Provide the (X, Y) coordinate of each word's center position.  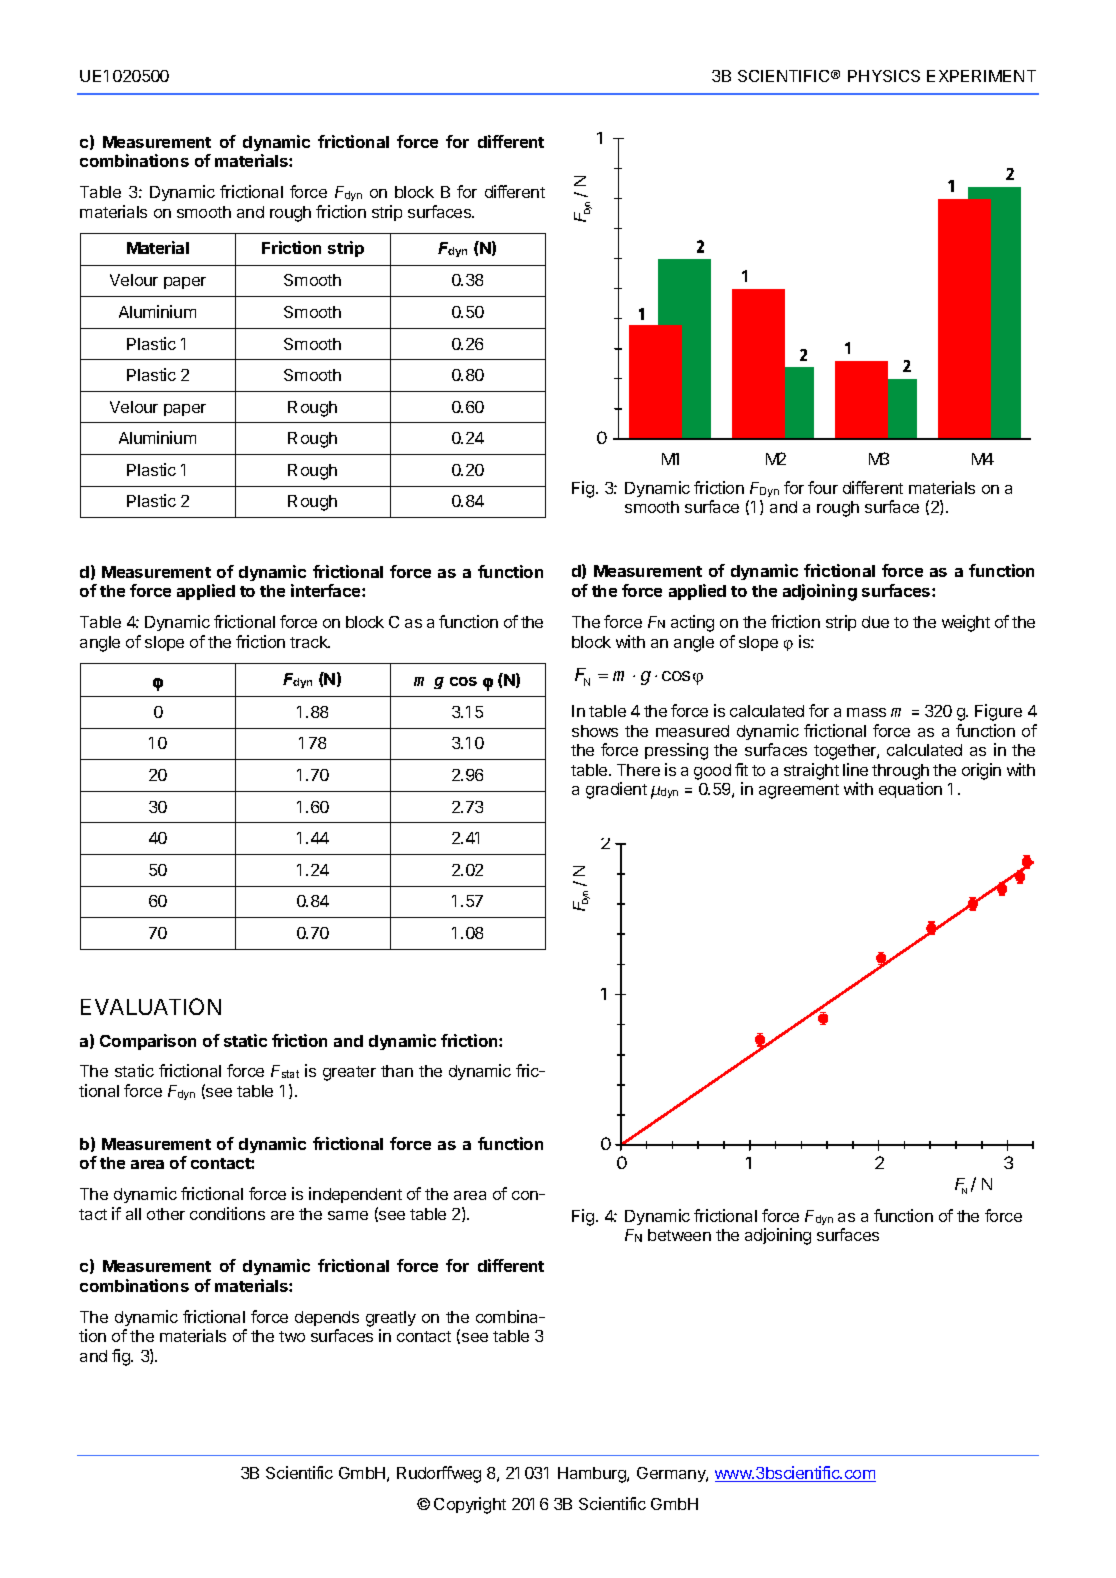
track (310, 642)
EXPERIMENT (981, 76)
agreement (799, 791)
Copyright (470, 1505)
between (679, 1235)
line (855, 769)
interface (327, 590)
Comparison (148, 1042)
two (292, 1336)
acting (692, 623)
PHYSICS (884, 76)
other (166, 1214)
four (823, 487)
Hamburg (593, 1475)
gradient (616, 790)
